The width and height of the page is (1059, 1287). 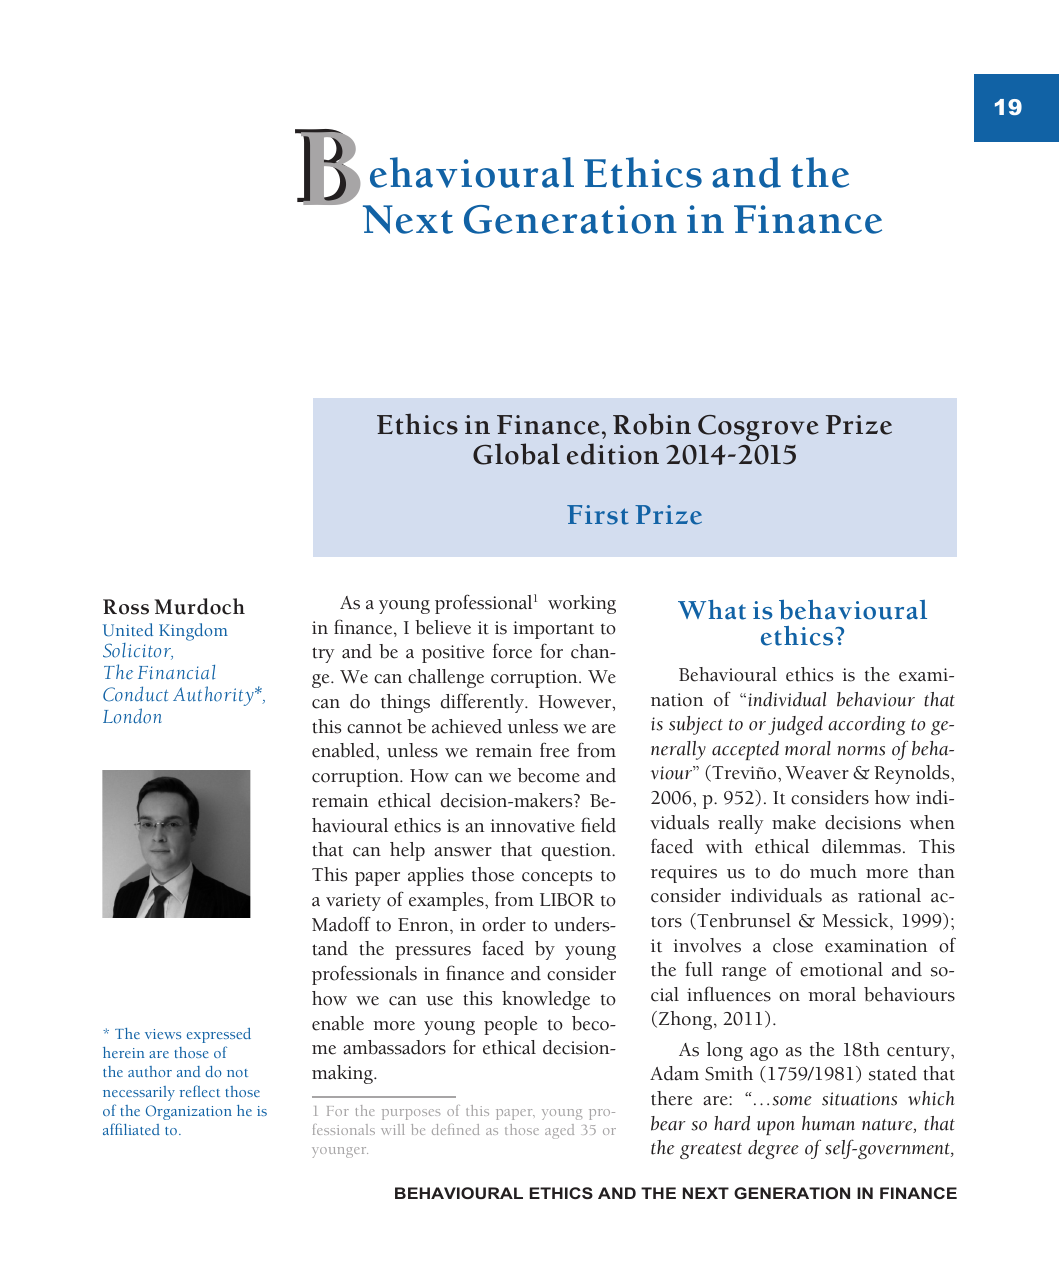 I want to click on London, so click(x=132, y=716).
